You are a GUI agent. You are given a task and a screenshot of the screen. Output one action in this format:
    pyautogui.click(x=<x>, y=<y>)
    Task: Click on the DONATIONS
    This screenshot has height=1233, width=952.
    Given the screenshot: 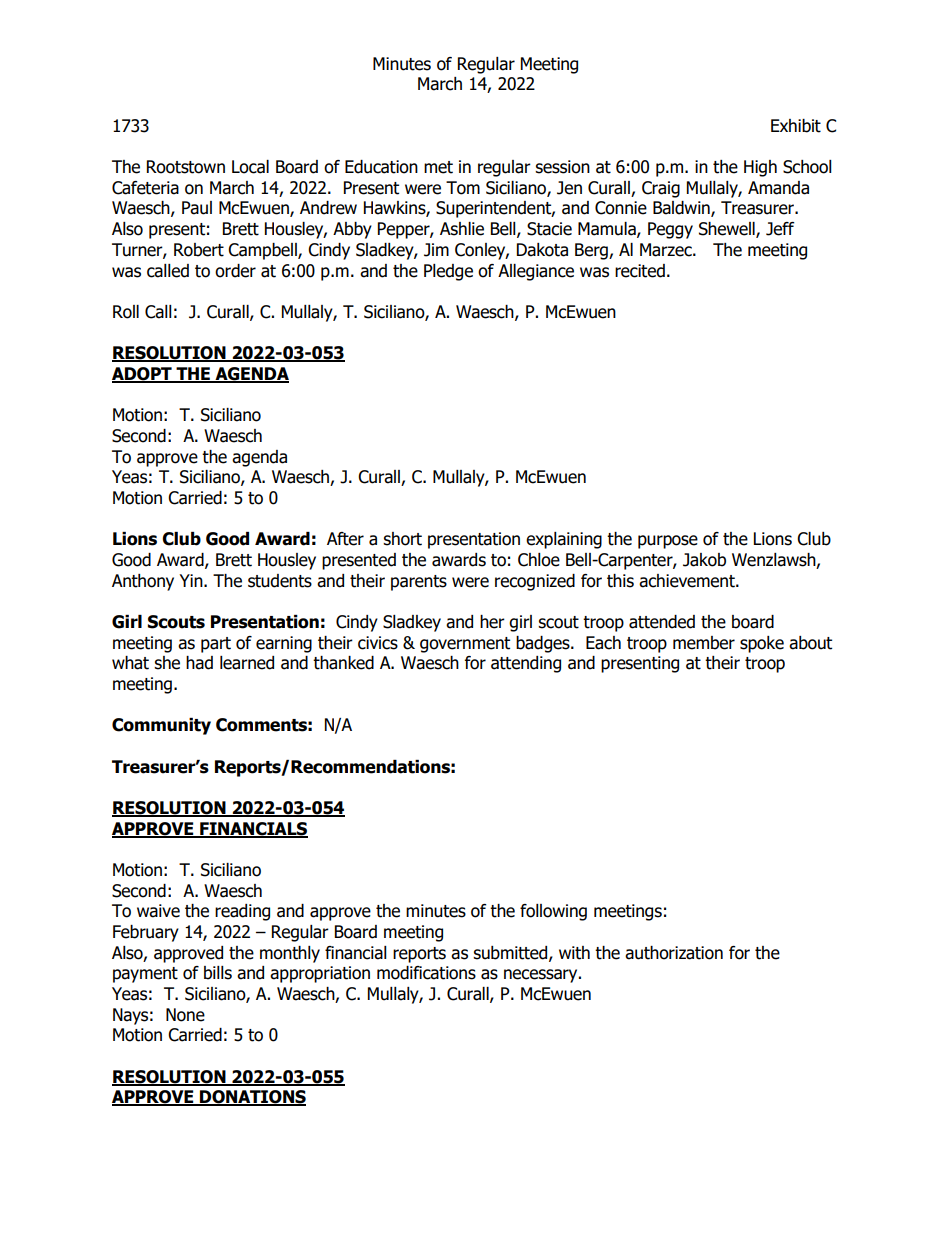 What is the action you would take?
    pyautogui.click(x=252, y=1098)
